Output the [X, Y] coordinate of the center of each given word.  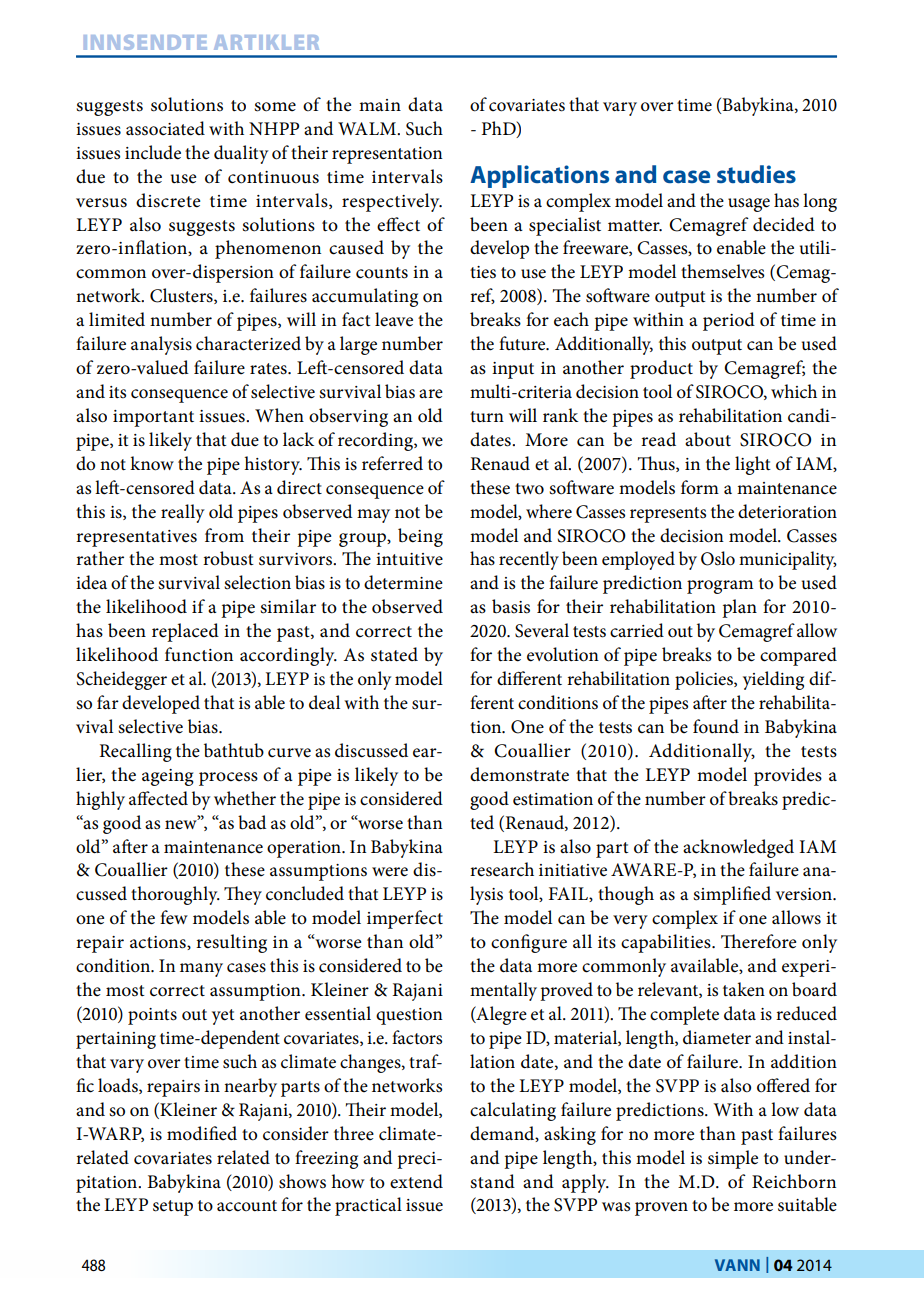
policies [705, 680]
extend [416, 1181]
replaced [185, 632]
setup [173, 1208]
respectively [392, 202]
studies [756, 174]
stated [394, 654]
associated [165, 128]
